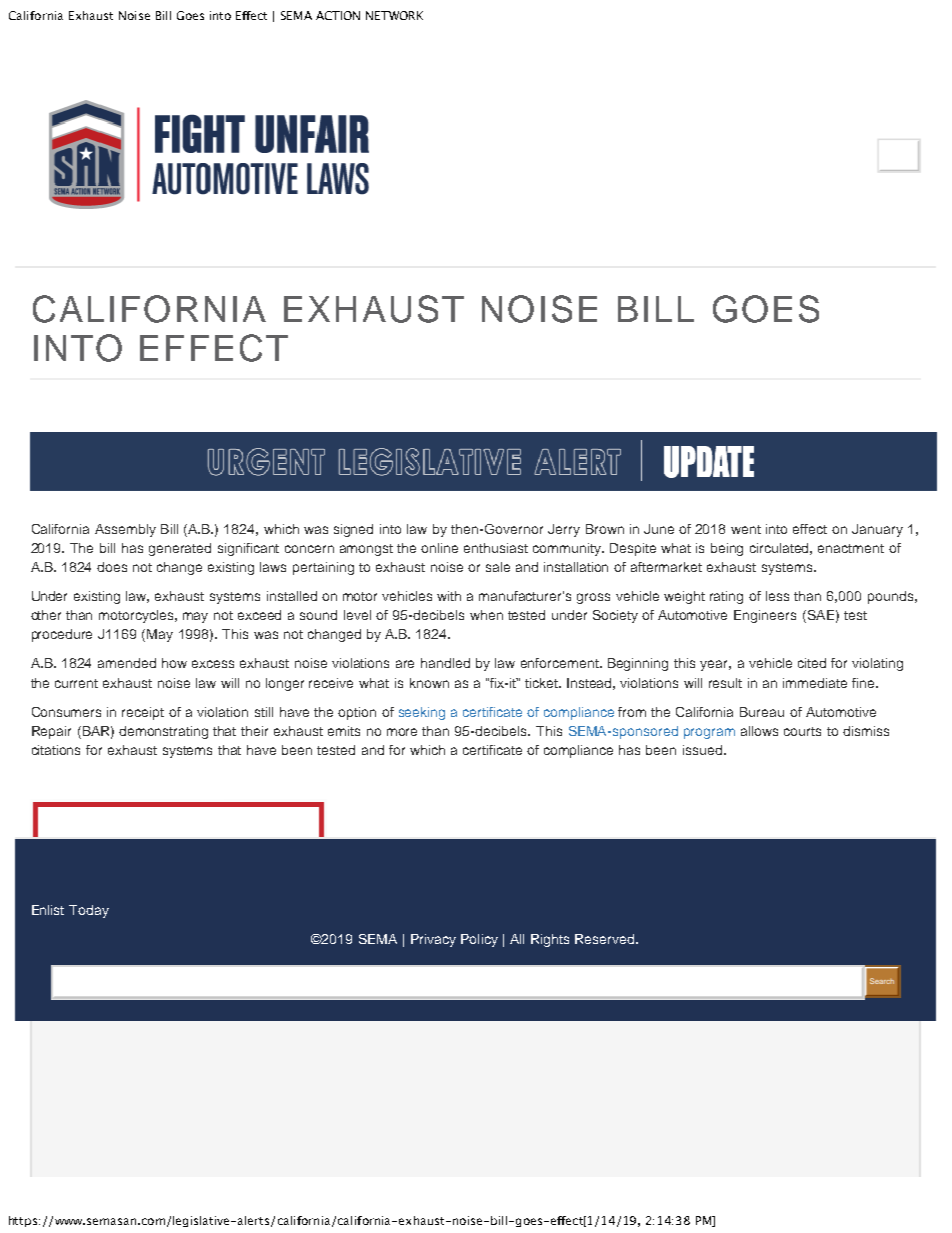 This screenshot has height=1233, width=952. What do you see at coordinates (353, 530) in the screenshot?
I see `signed` at bounding box center [353, 530].
